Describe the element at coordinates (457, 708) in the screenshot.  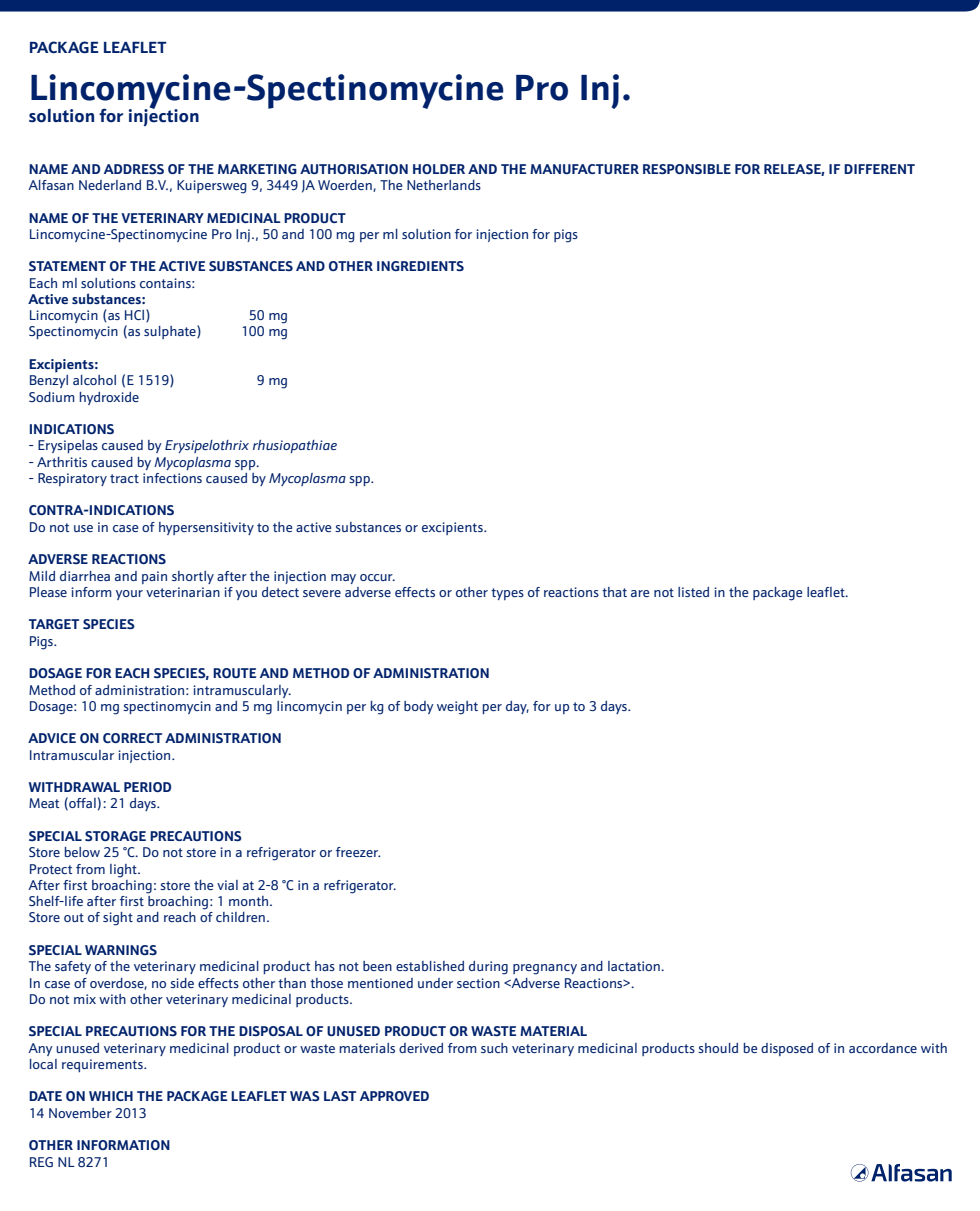
I see `weight` at that location.
